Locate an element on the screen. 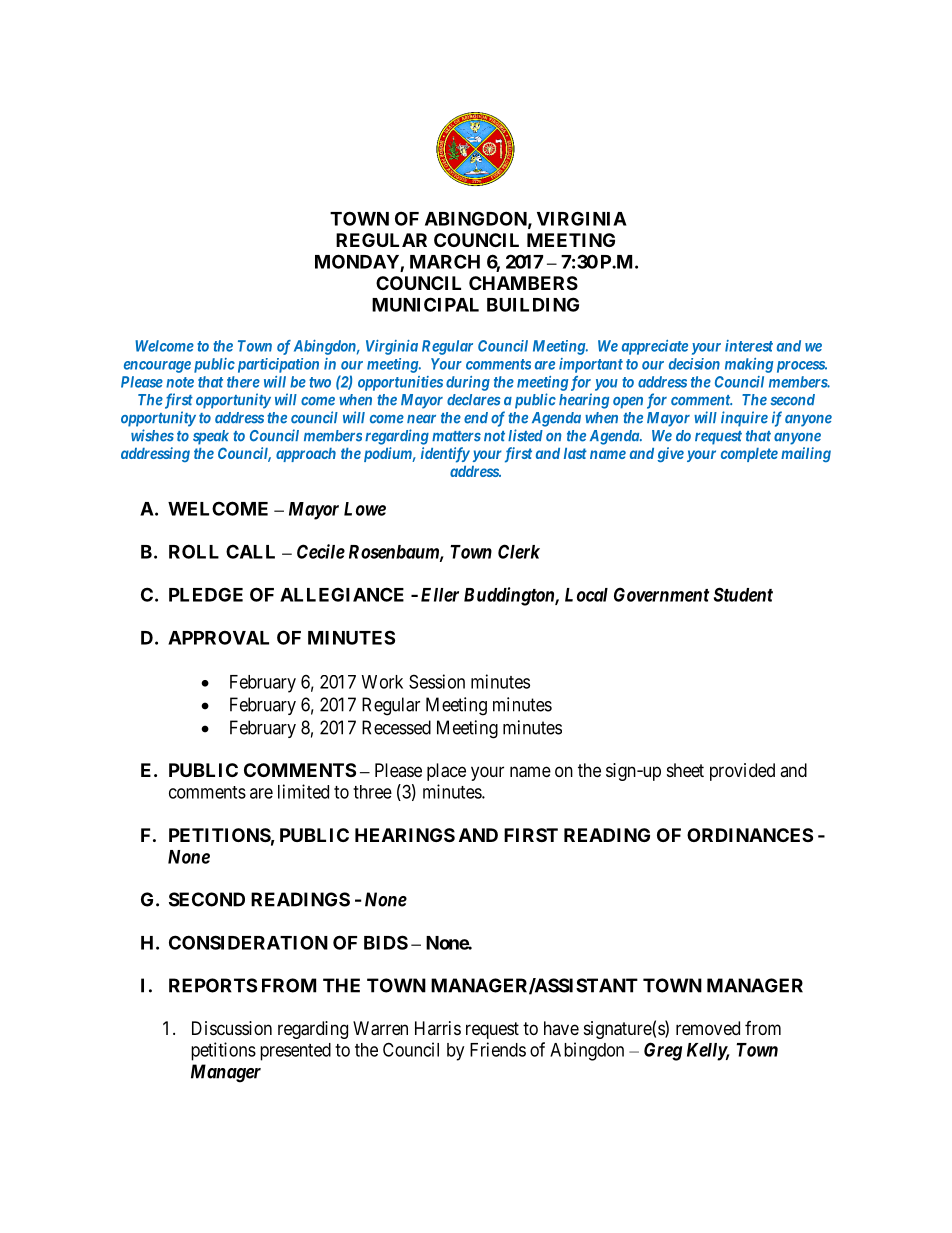 The width and height of the screenshot is (952, 1233). participation is located at coordinates (276, 365).
